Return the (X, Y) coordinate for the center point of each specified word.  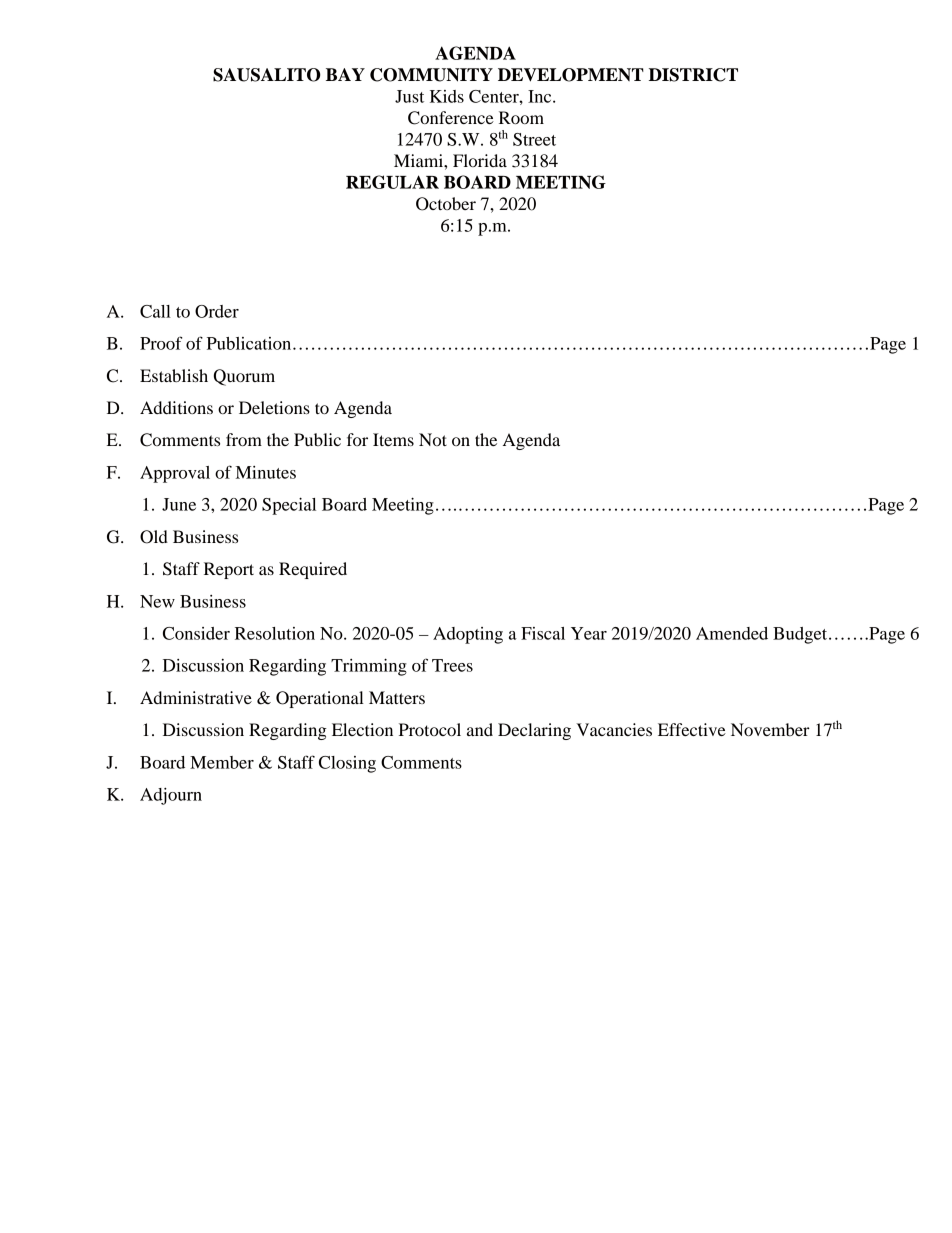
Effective (692, 729)
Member (222, 762)
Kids (447, 96)
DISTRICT (693, 75)
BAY (345, 74)
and (480, 729)
